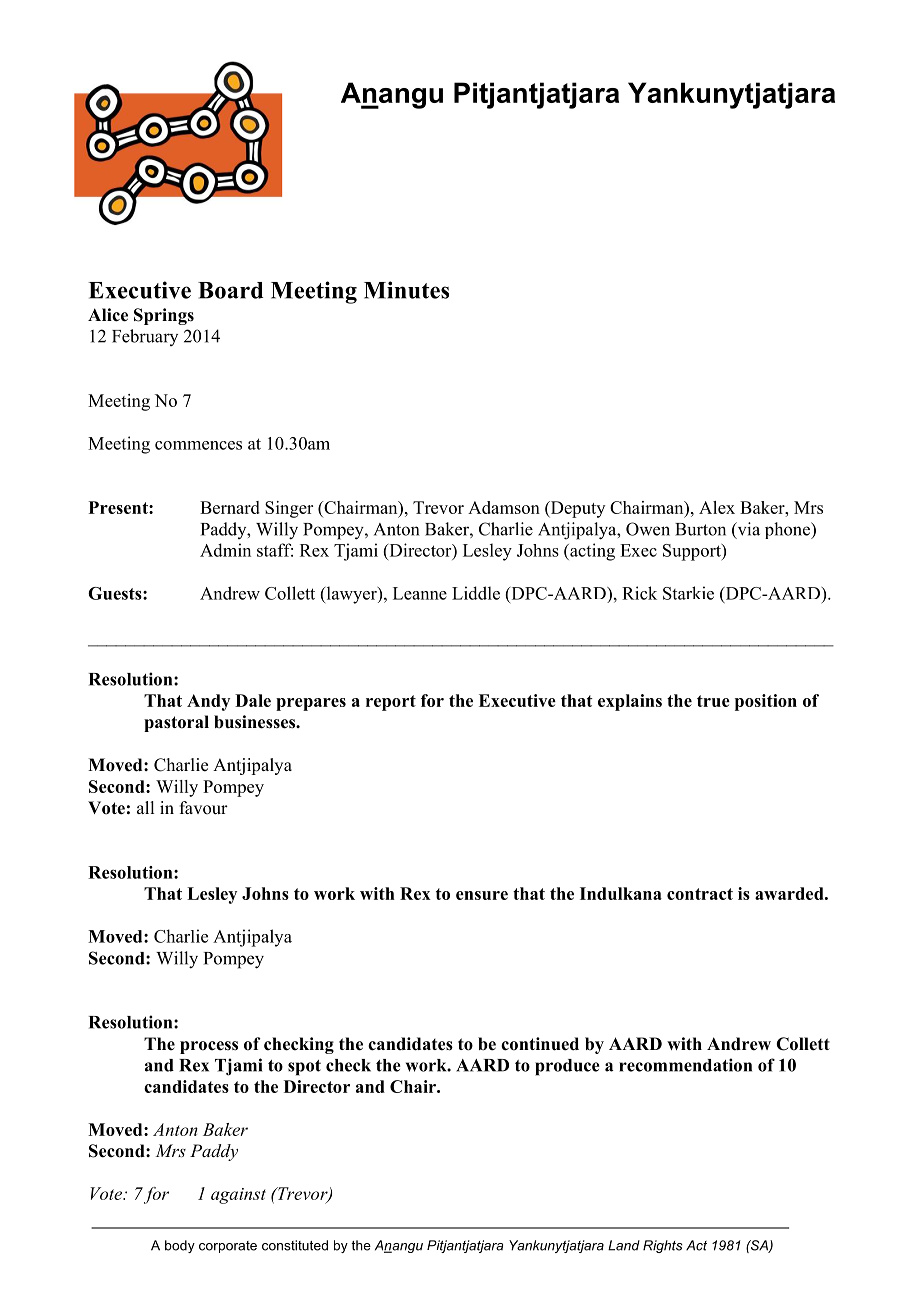  I want to click on Adamson, so click(504, 507).
